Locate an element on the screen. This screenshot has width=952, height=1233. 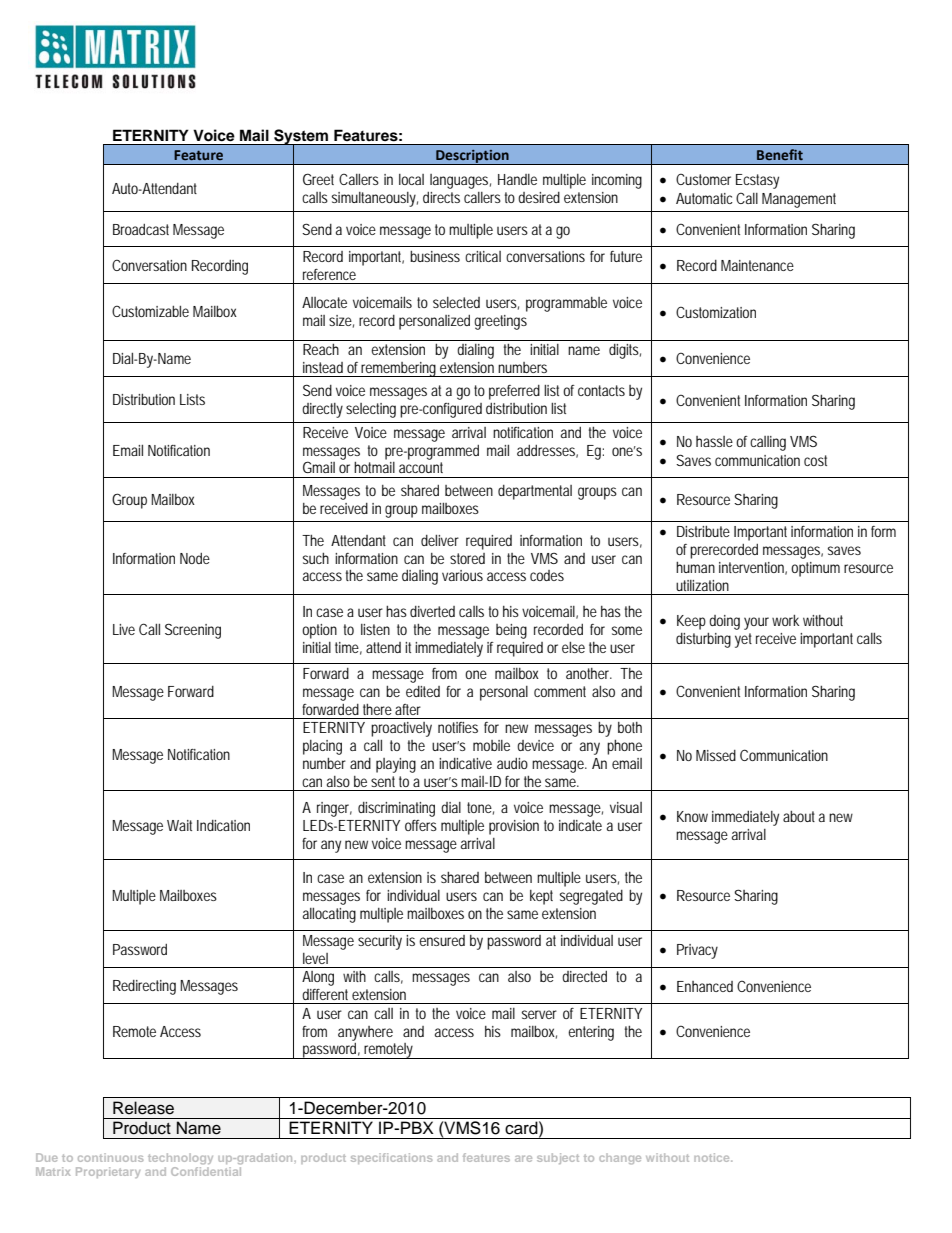
Broadcast is located at coordinates (141, 229).
